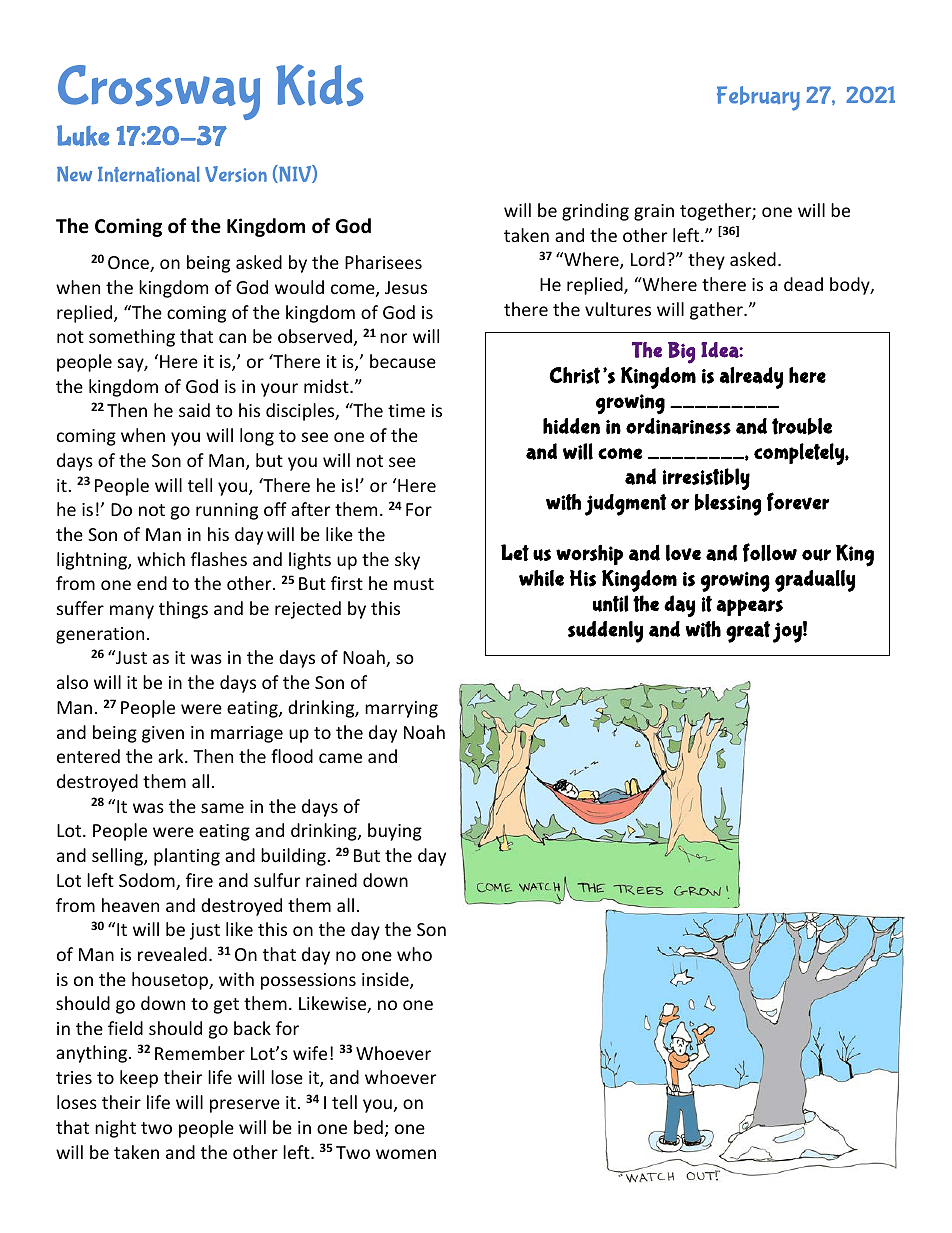  What do you see at coordinates (406, 1154) in the document?
I see `women` at bounding box center [406, 1154].
